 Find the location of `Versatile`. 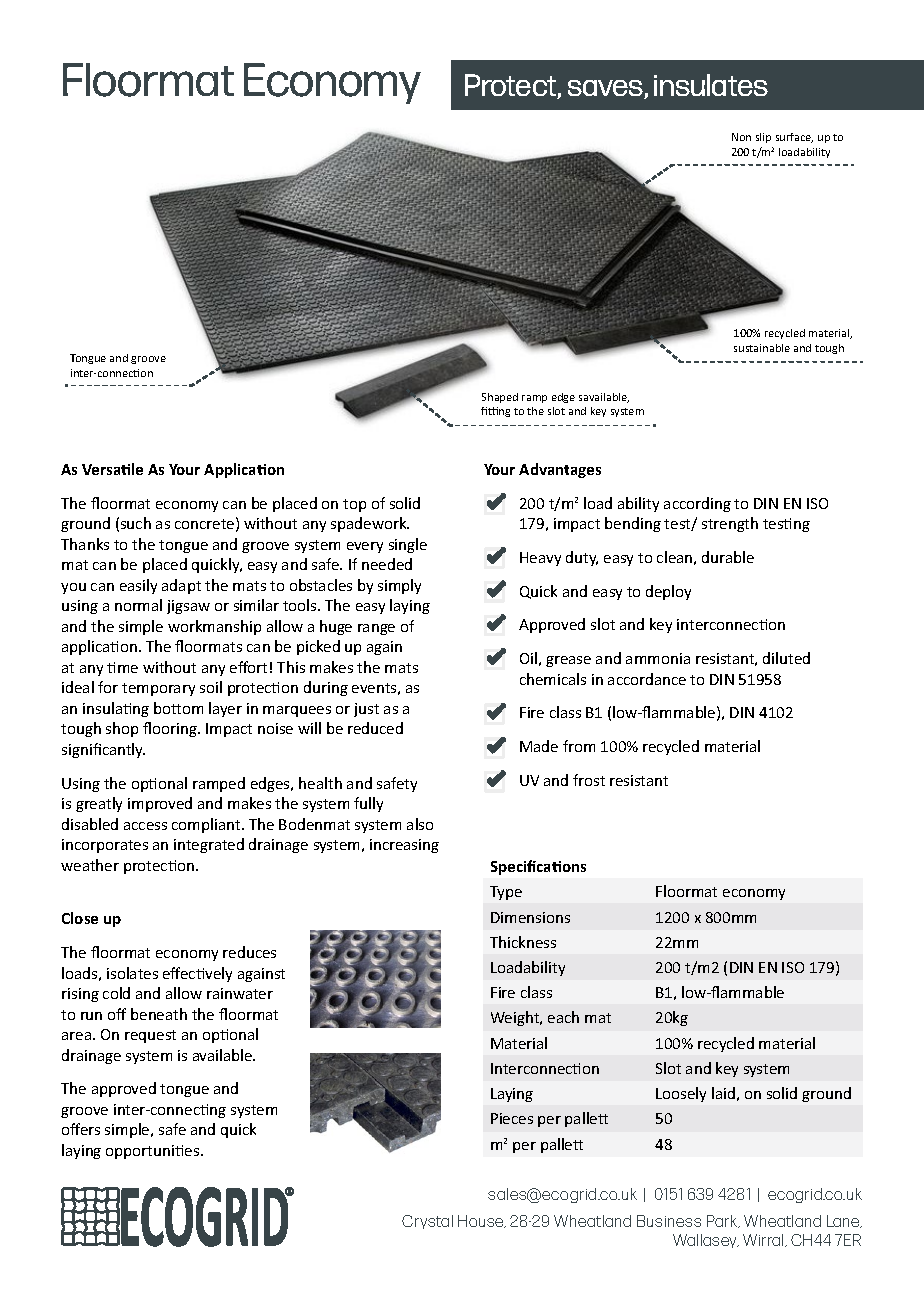

Versatile is located at coordinates (112, 469).
